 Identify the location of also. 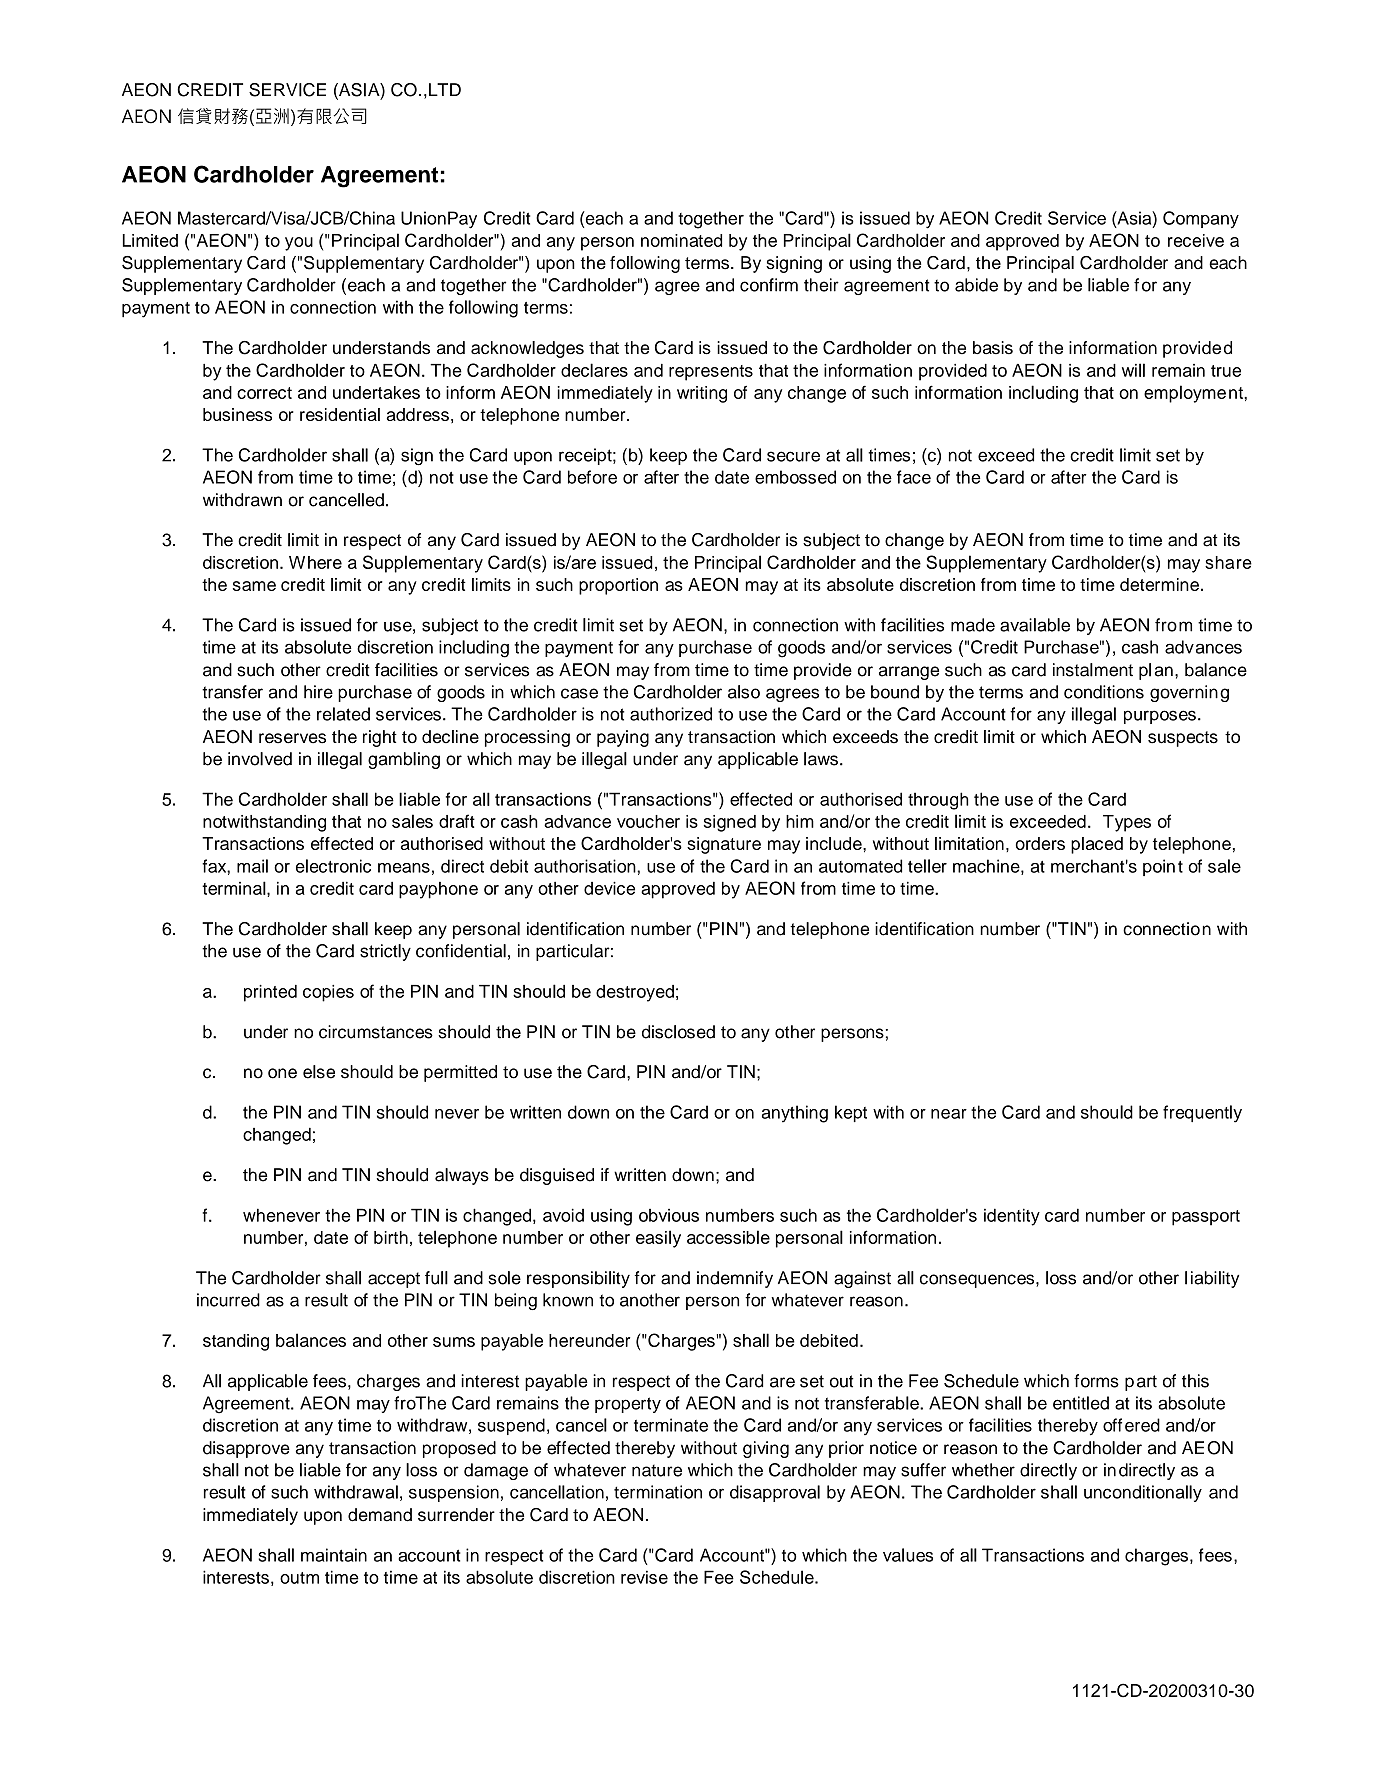
(744, 692).
